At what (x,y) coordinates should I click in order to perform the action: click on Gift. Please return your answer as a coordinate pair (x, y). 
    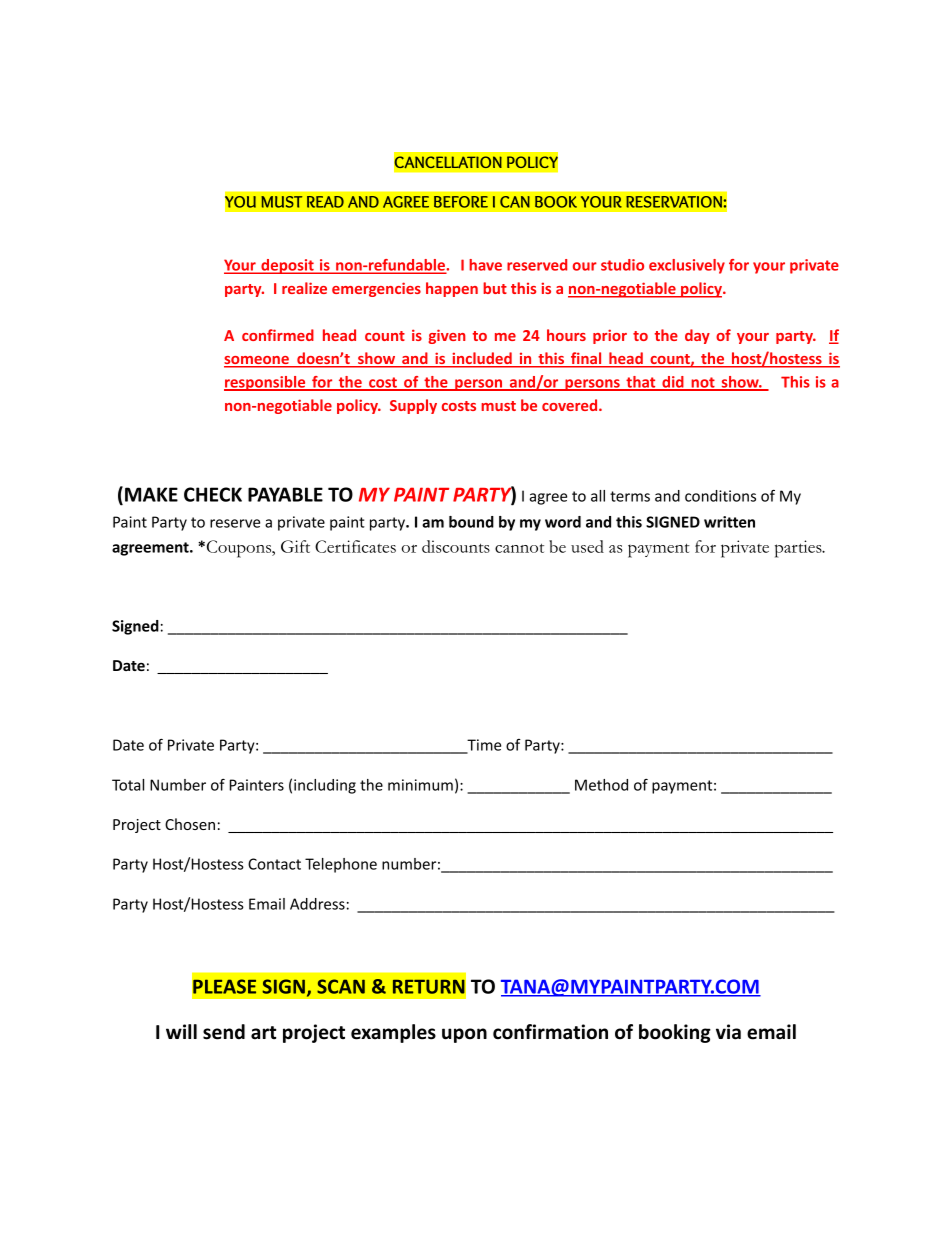
    Looking at the image, I should click on (295, 546).
